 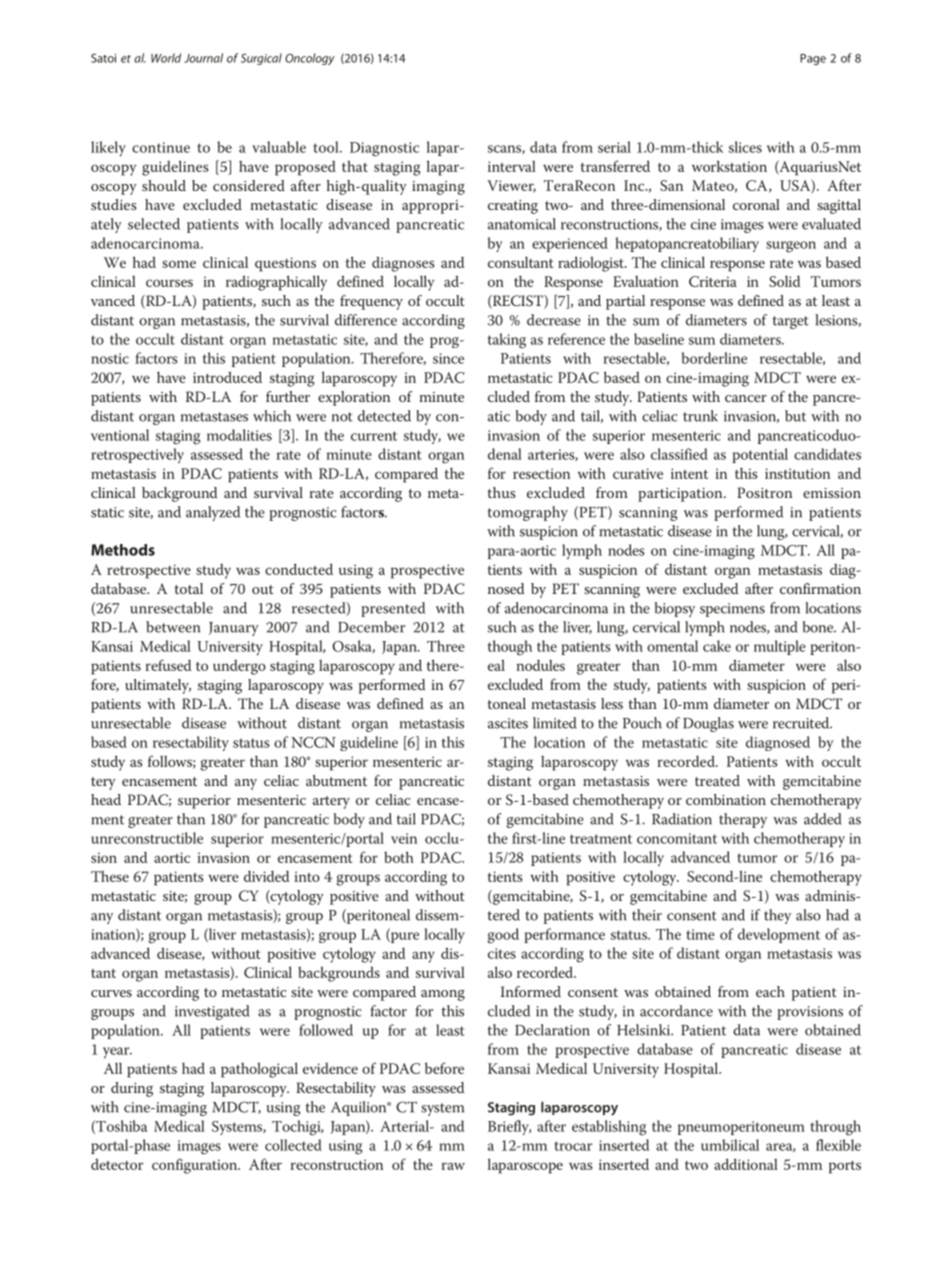 I want to click on thus, so click(x=501, y=492).
